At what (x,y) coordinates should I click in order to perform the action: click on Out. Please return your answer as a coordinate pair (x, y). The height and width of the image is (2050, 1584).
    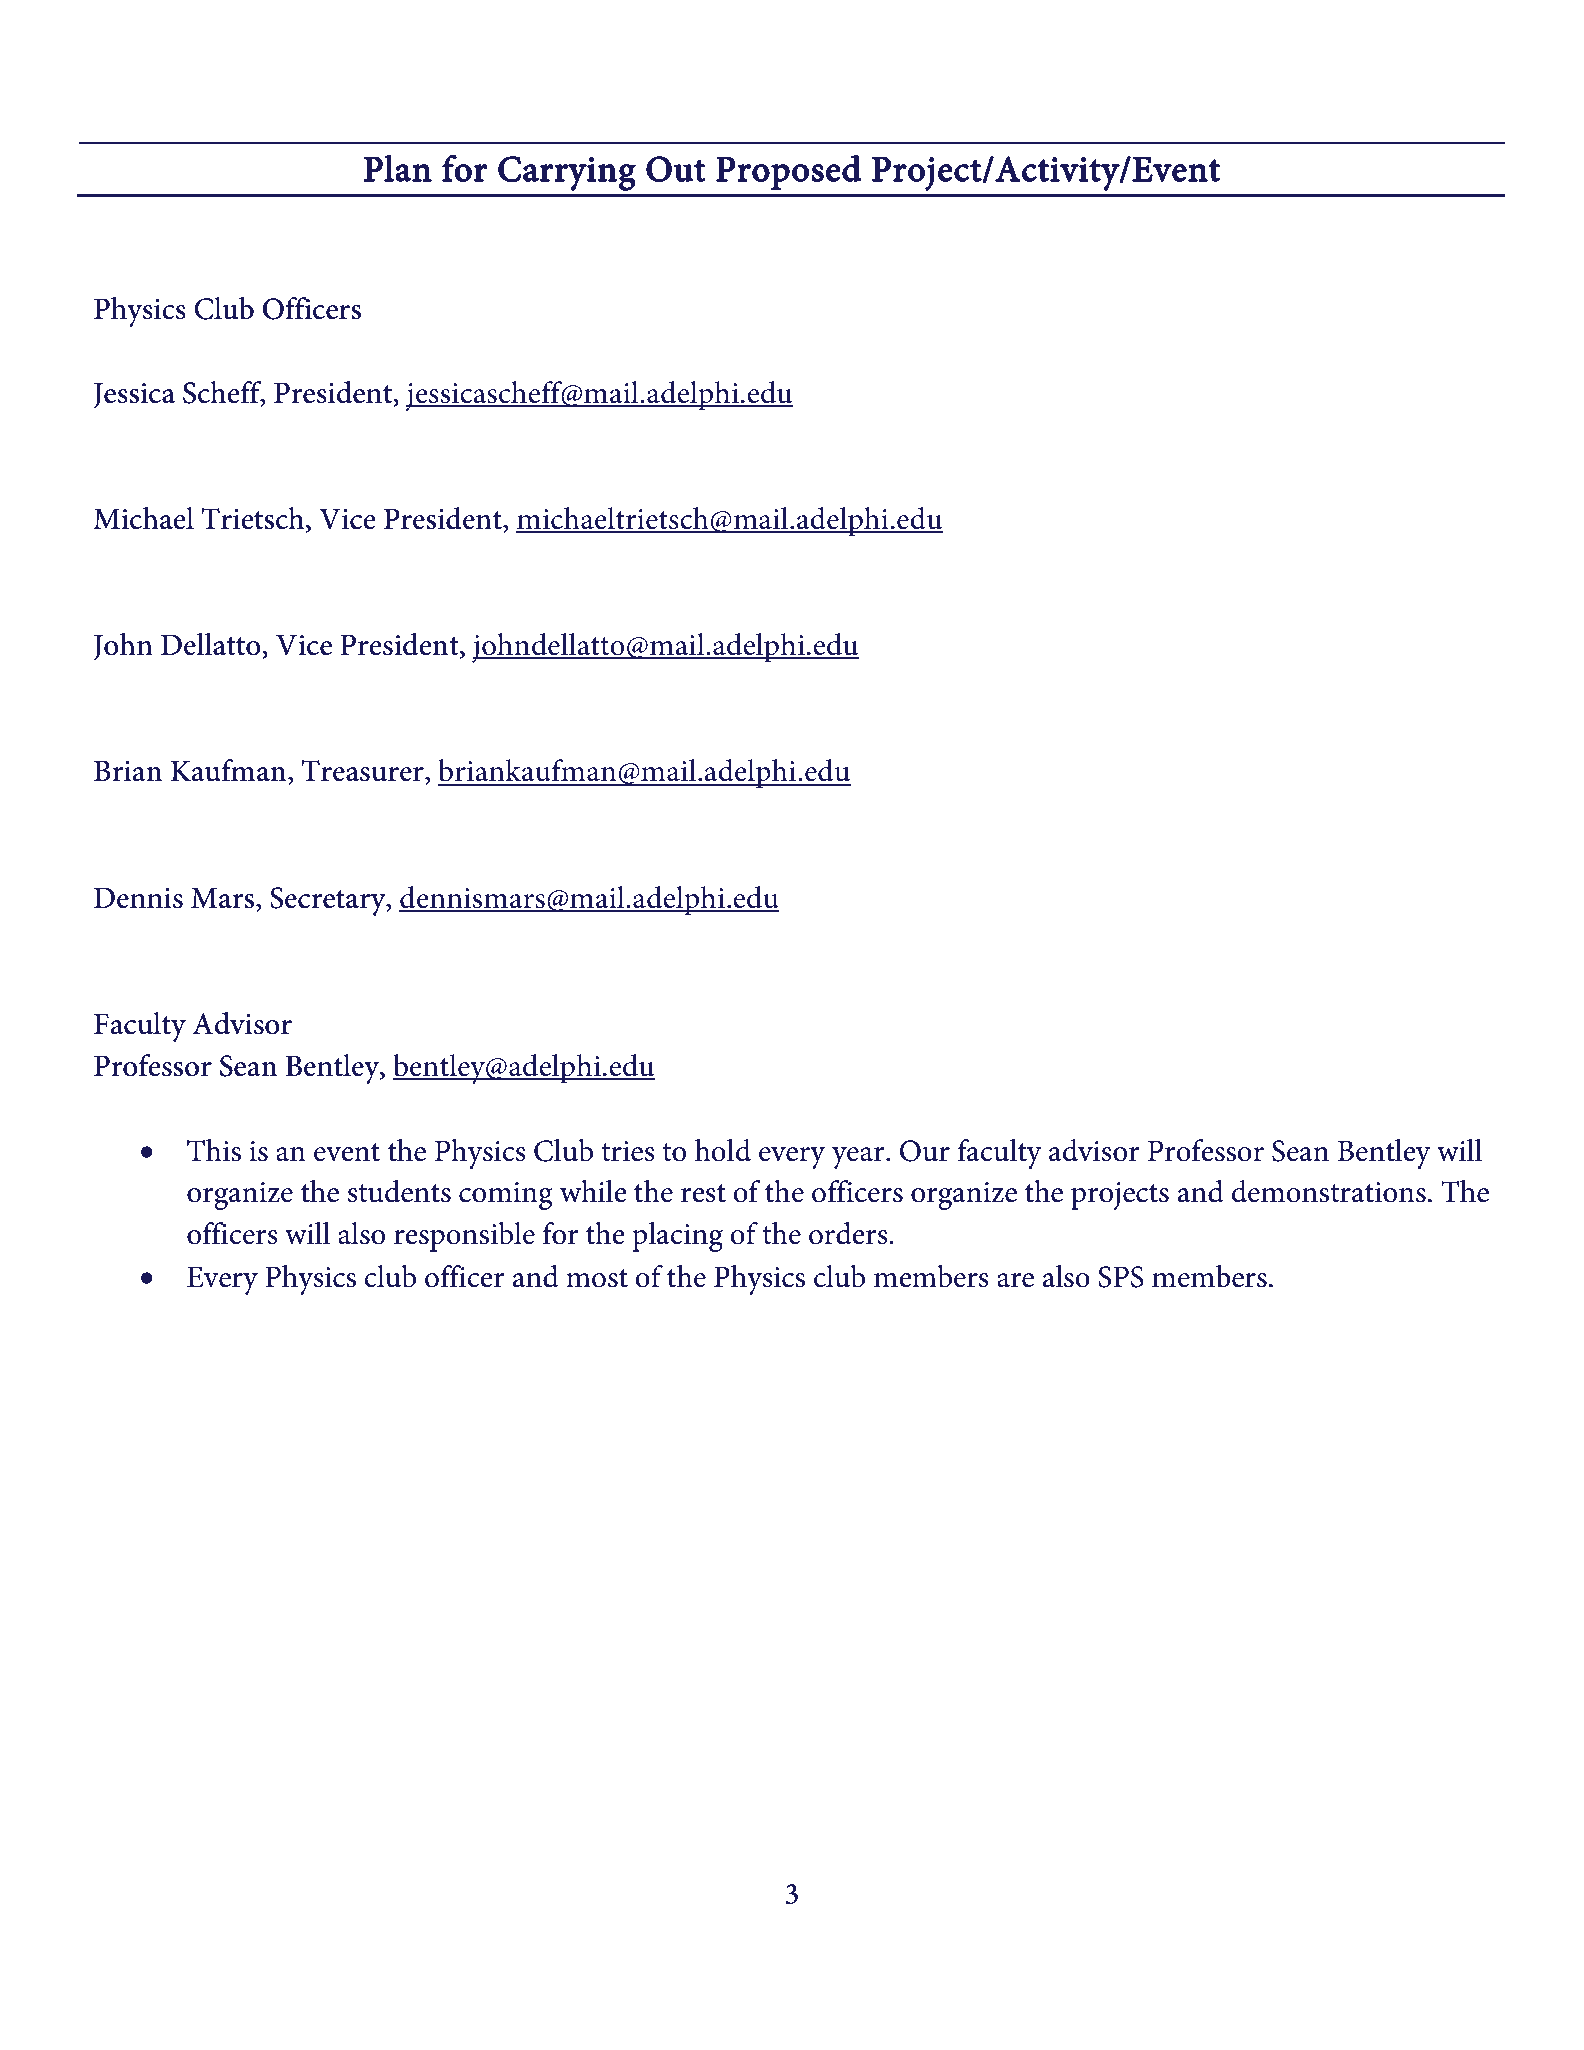
    Looking at the image, I should click on (676, 169).
